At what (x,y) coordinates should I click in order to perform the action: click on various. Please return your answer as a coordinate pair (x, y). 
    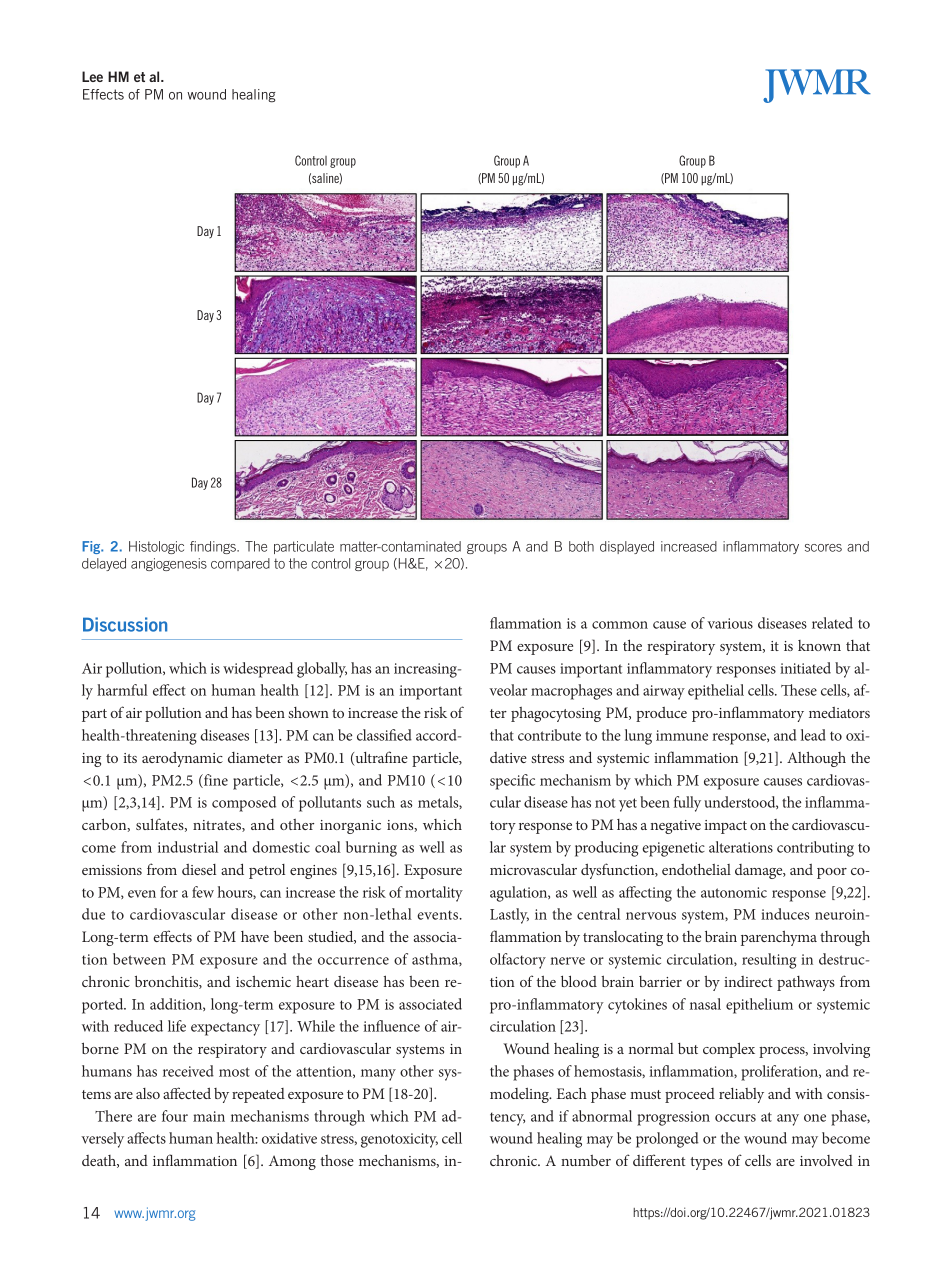
    Looking at the image, I should click on (730, 623).
